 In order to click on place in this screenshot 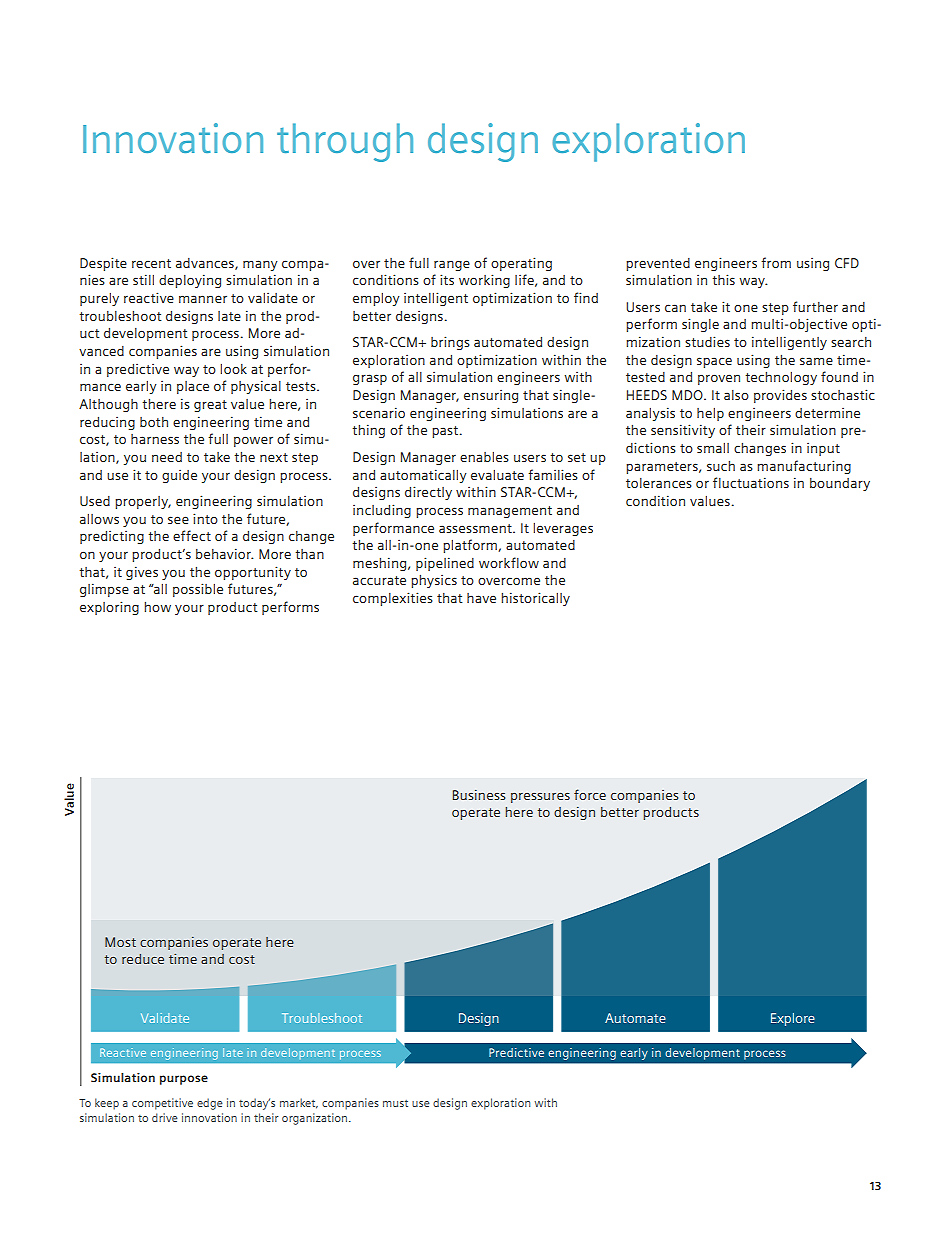, I will do `click(193, 387)`.
